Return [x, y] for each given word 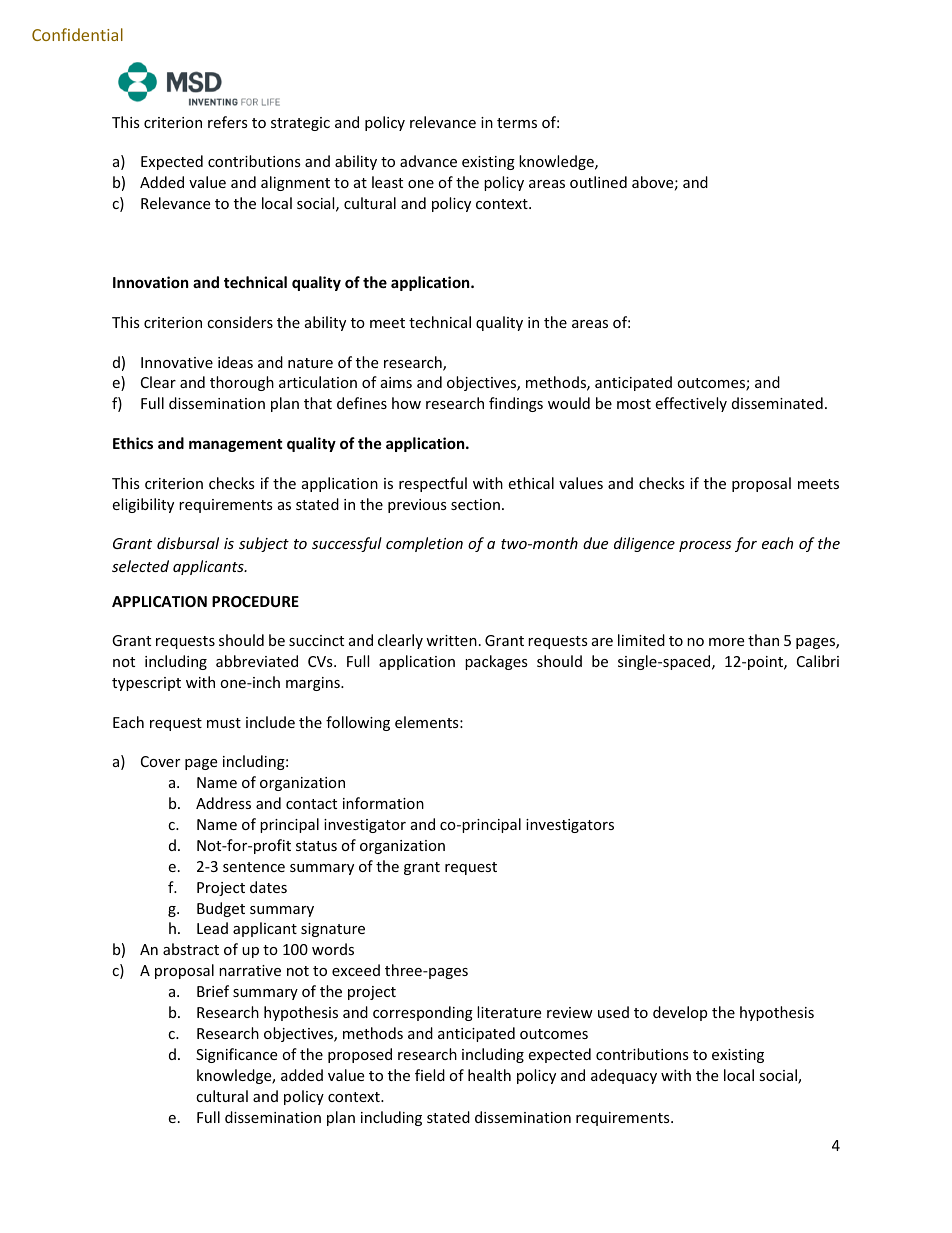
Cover [160, 761]
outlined [598, 182]
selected [140, 566]
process [705, 546]
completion [424, 544]
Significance [236, 1055]
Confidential [77, 34]
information [383, 803]
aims [396, 382]
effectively [691, 404]
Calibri [818, 661]
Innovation [151, 282]
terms [517, 123]
